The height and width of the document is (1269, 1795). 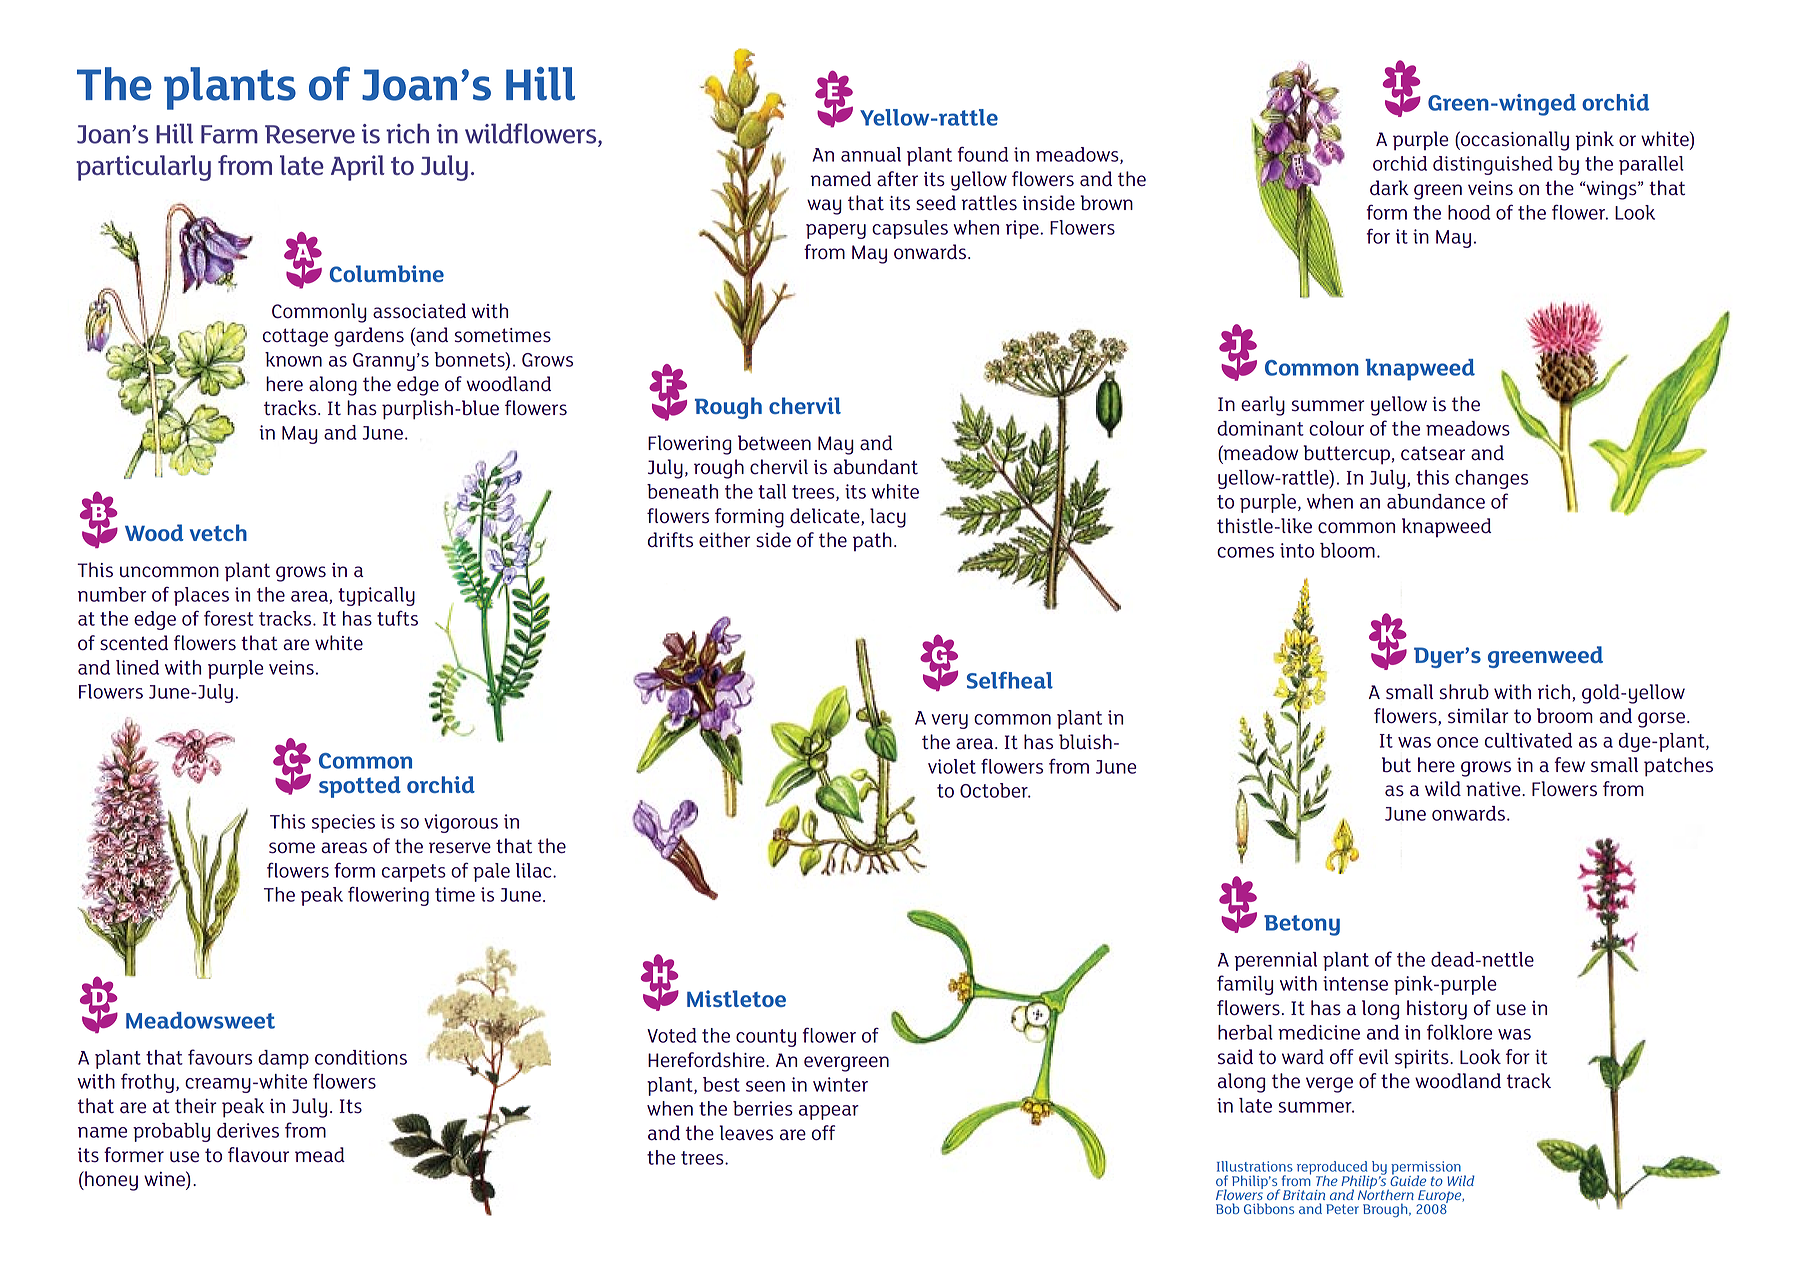 I want to click on wine, so click(x=165, y=1180).
